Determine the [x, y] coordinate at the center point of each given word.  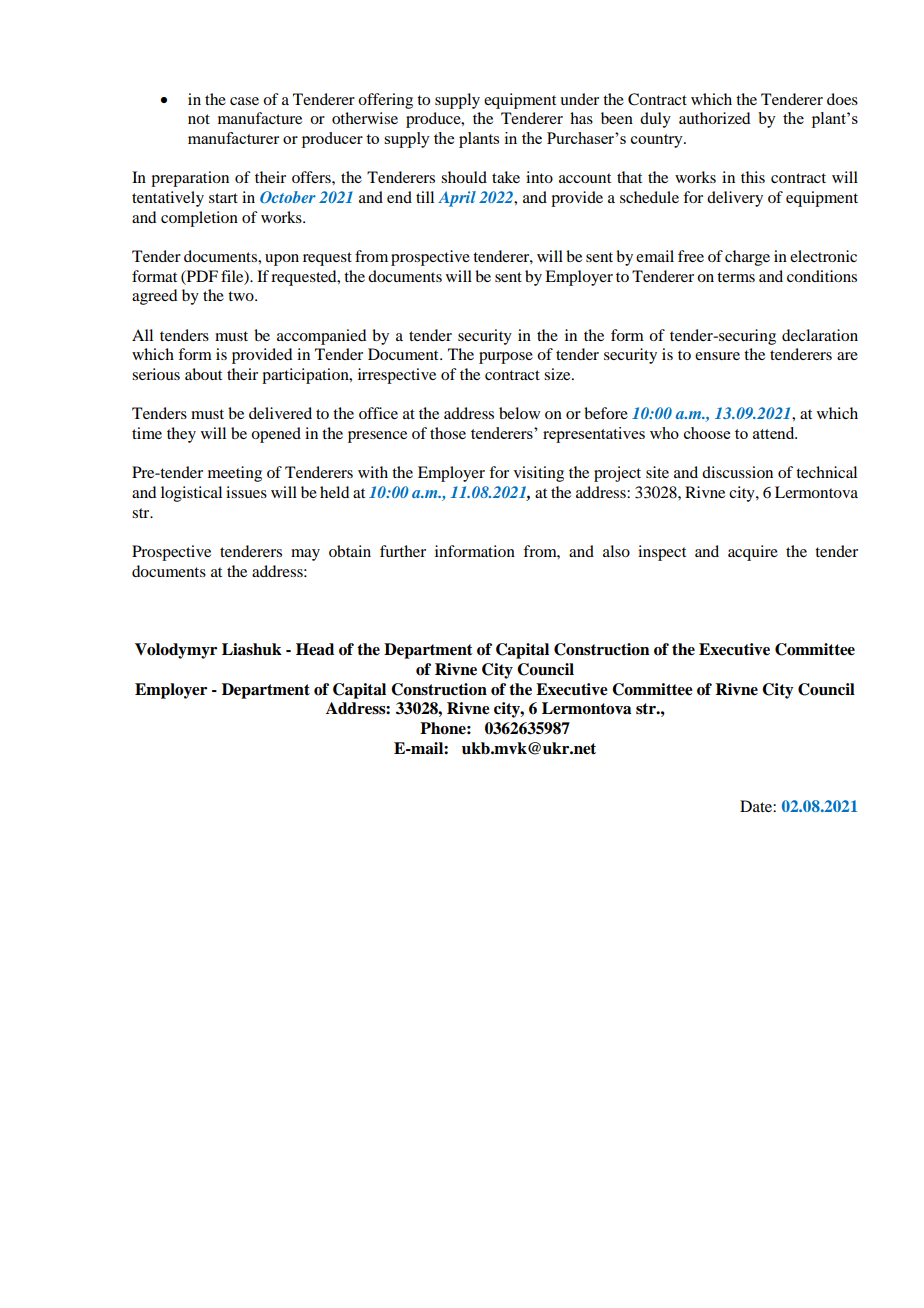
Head [315, 649]
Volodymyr [176, 651]
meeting [235, 474]
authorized [714, 118]
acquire [753, 553]
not [199, 119]
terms [736, 277]
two [242, 296]
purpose [506, 358]
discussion [737, 472]
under [579, 99]
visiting [539, 474]
